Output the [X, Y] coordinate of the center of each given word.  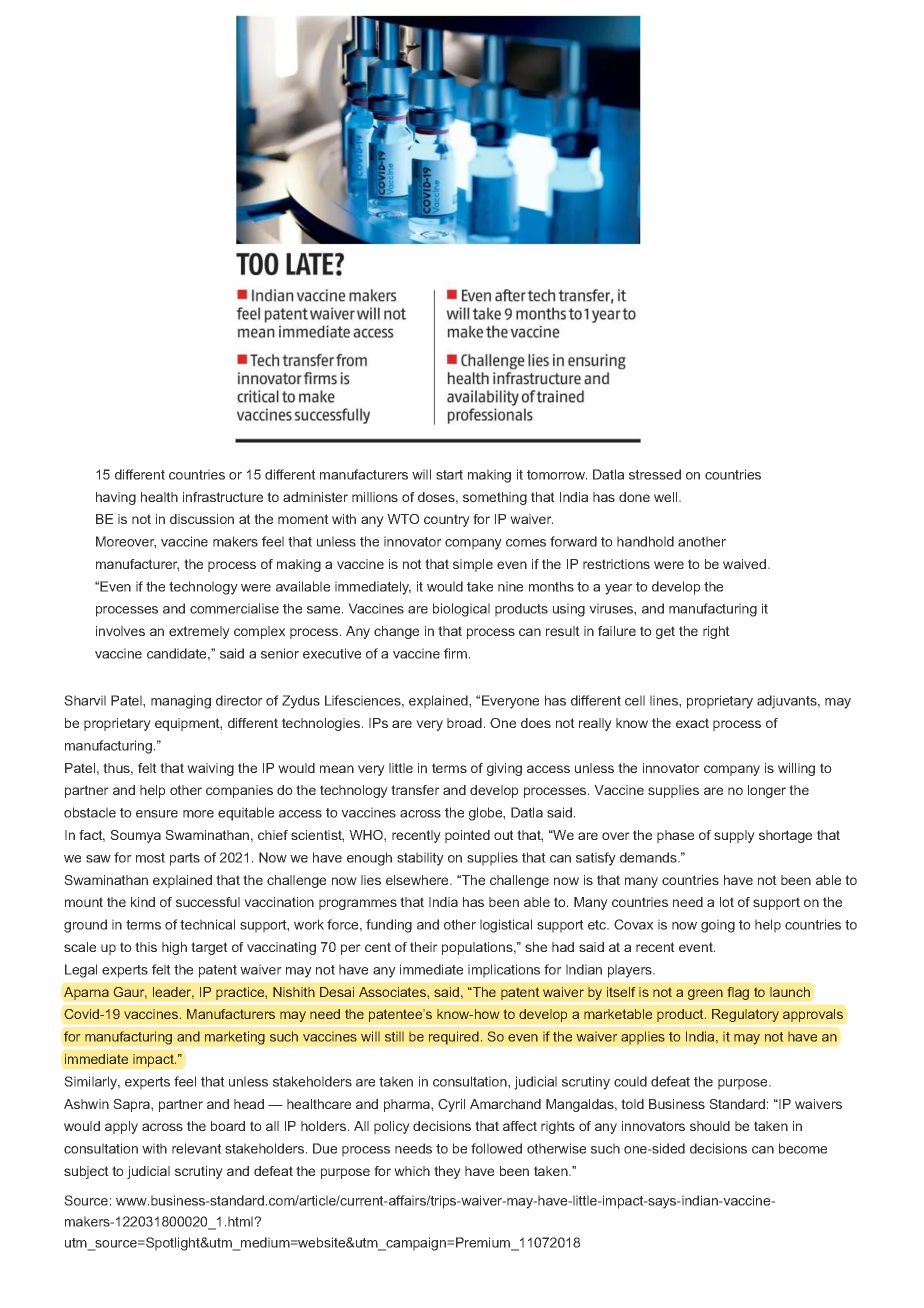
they [447, 1172]
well [665, 497]
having [116, 498]
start [449, 475]
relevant [197, 1148]
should [710, 1126]
